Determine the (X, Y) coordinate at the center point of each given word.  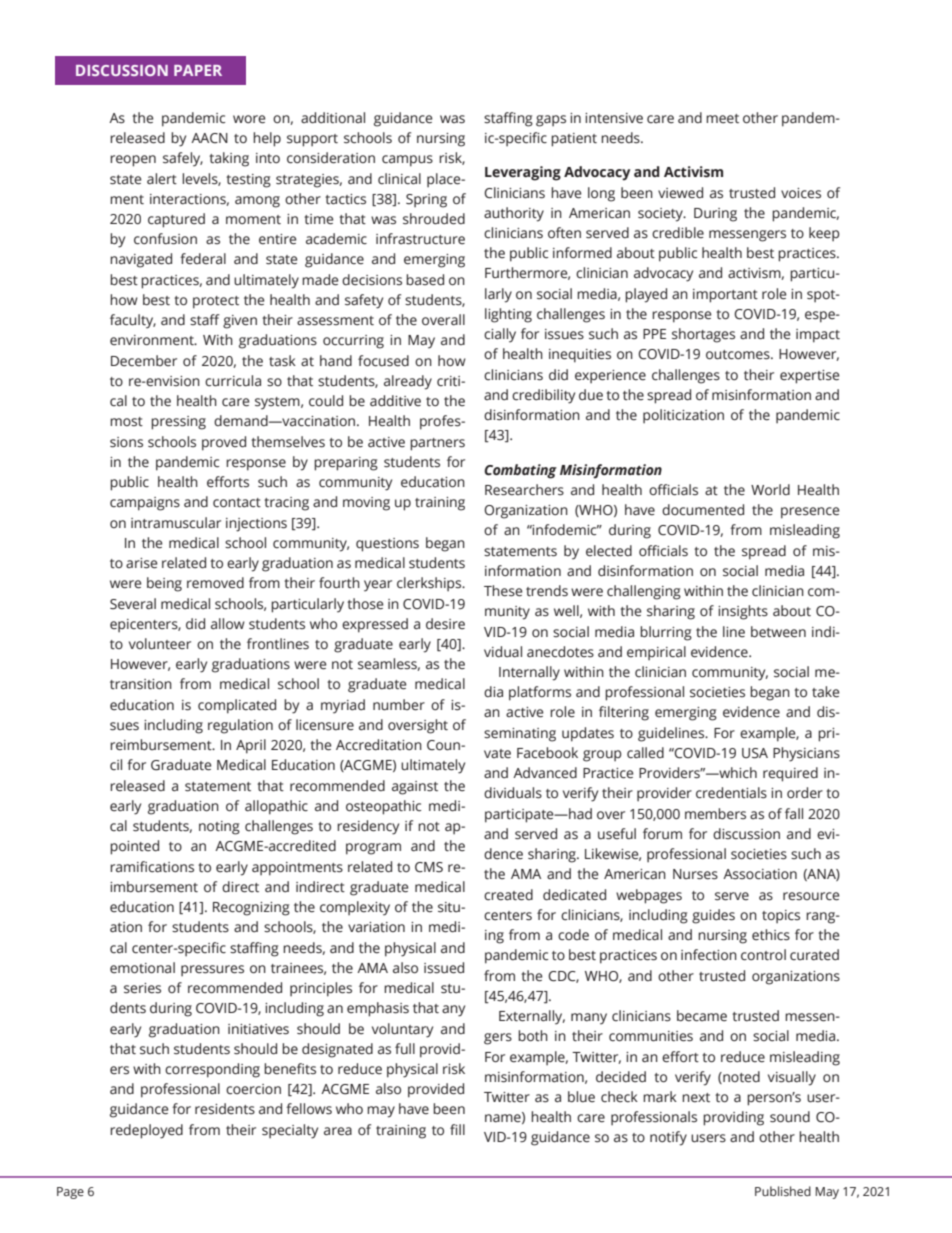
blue (581, 1097)
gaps (551, 121)
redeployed (146, 1131)
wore (249, 119)
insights (743, 612)
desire (445, 624)
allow (228, 623)
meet (722, 119)
